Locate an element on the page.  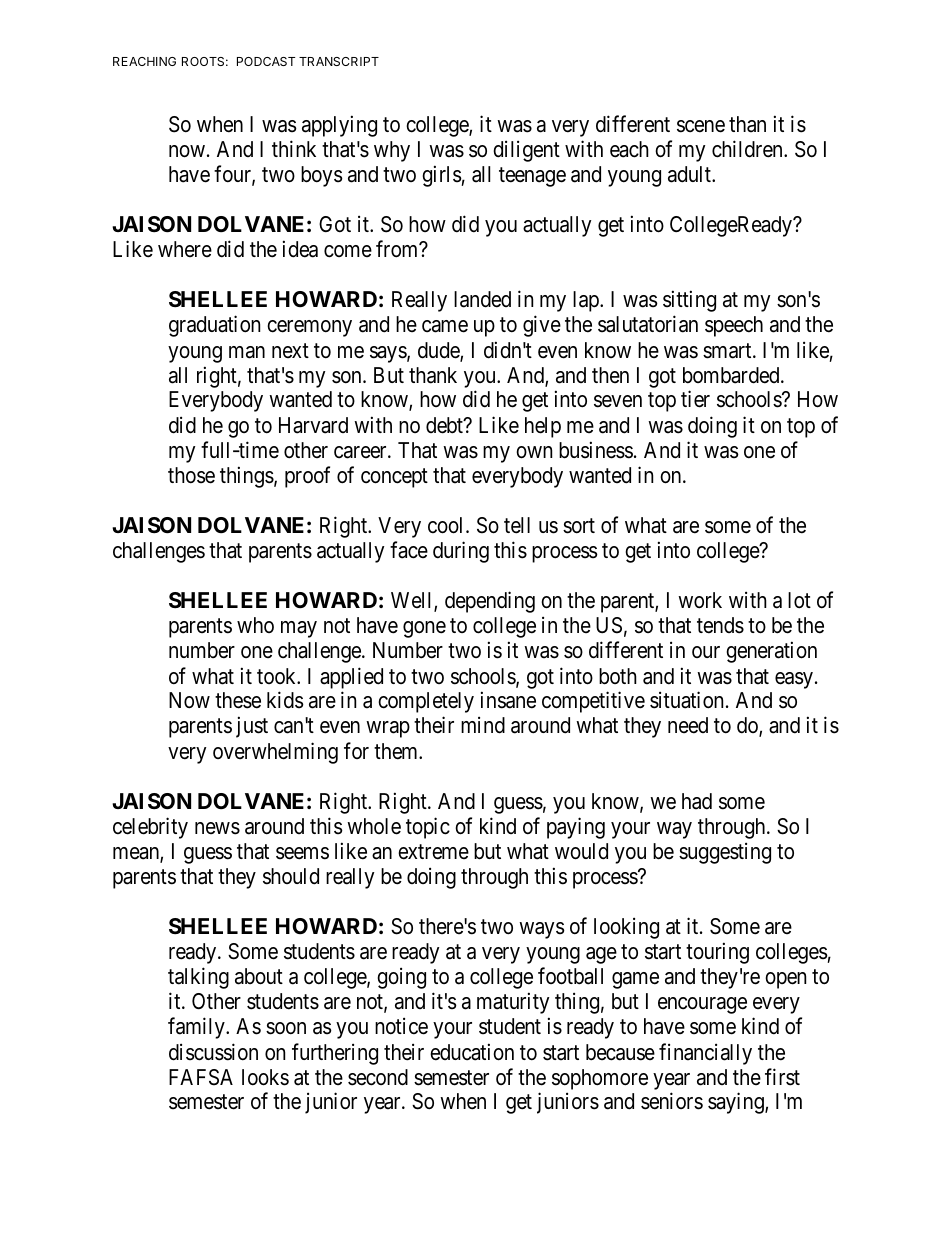
work is located at coordinates (700, 600).
